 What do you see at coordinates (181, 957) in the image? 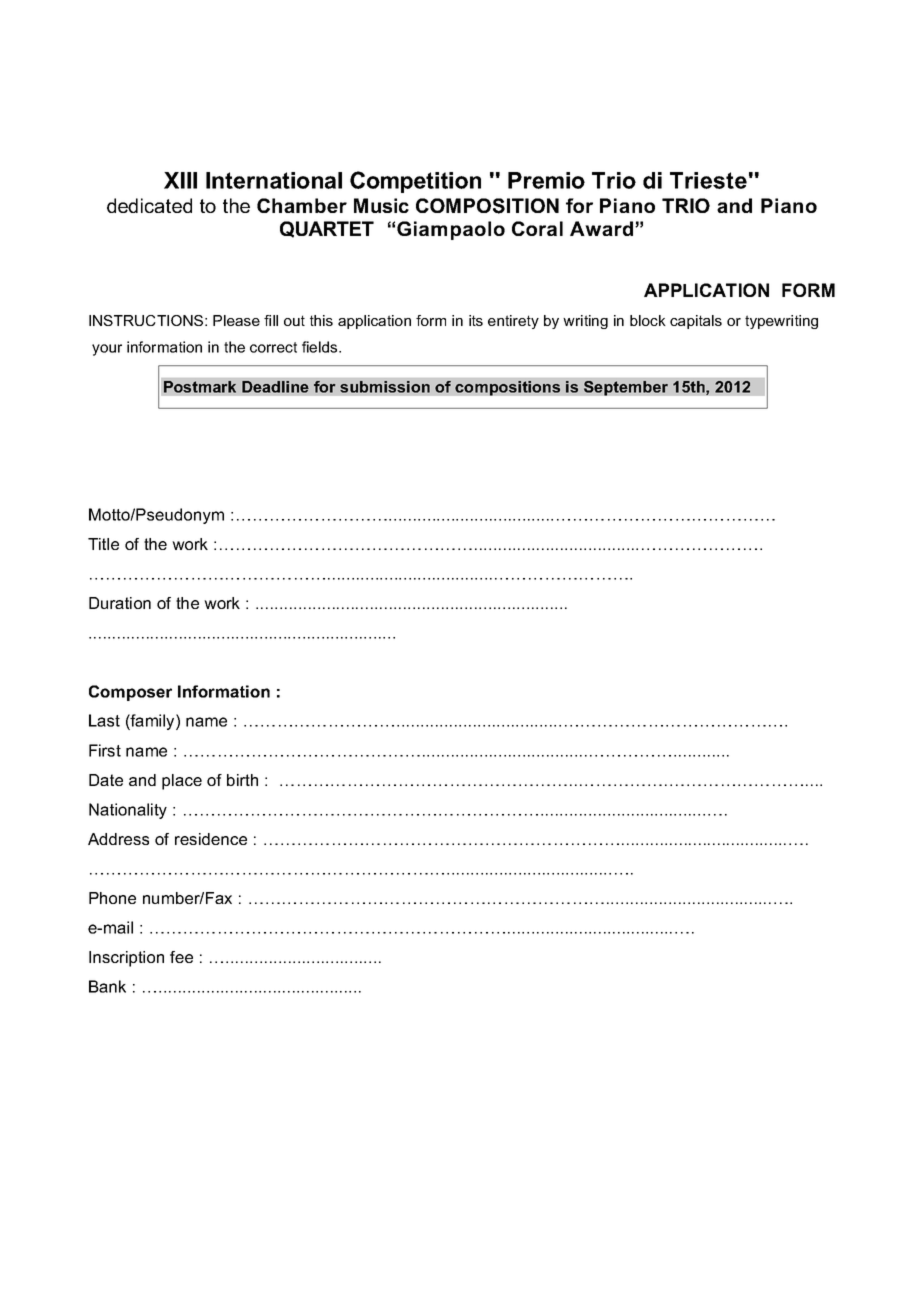
I see `fee` at bounding box center [181, 957].
